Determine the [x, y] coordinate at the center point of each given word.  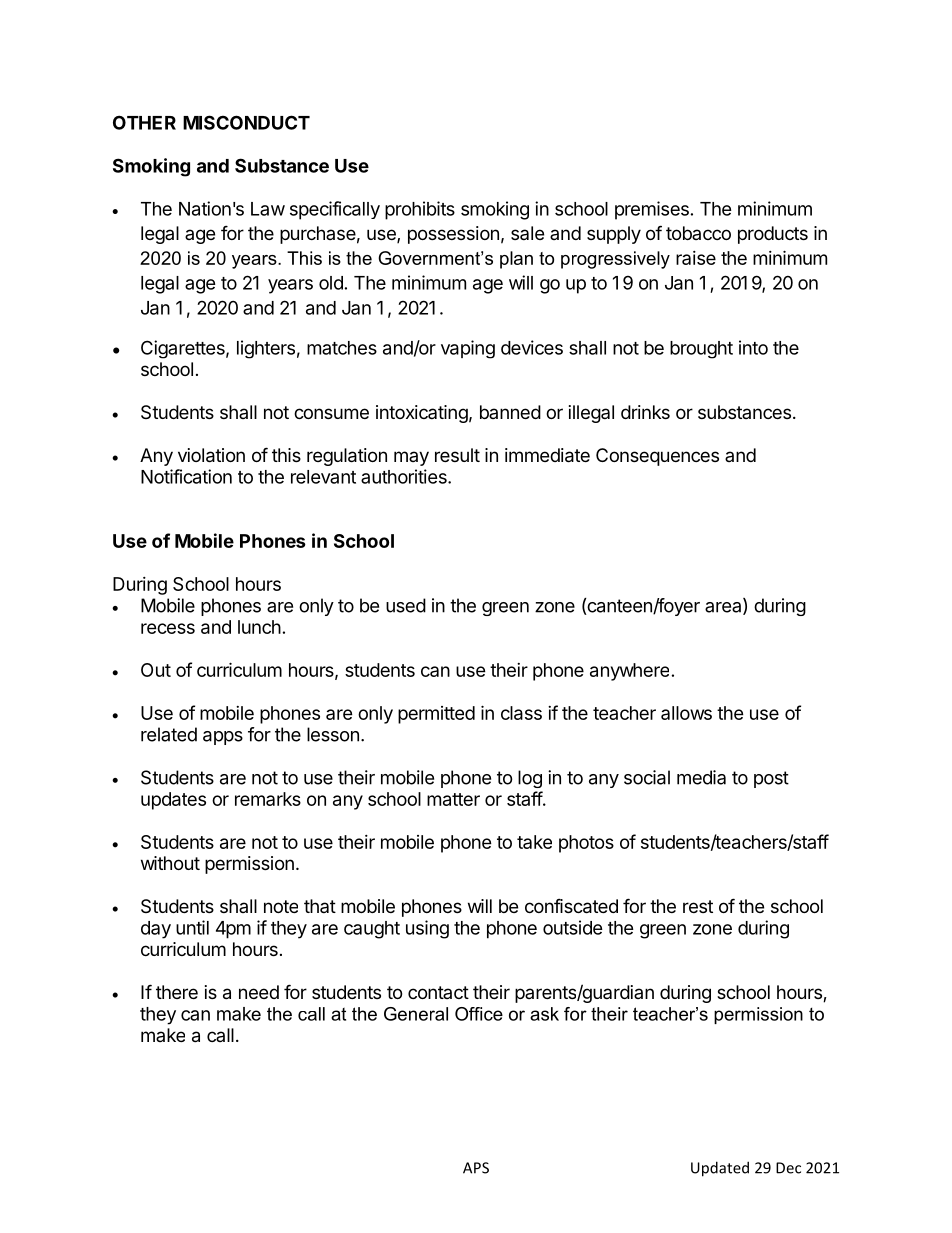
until [192, 927]
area [724, 608]
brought [701, 350]
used [406, 605]
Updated [720, 1169]
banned [510, 412]
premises [652, 210]
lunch [259, 627]
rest [698, 906]
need [259, 992]
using [427, 929]
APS [476, 1168]
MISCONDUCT [246, 122]
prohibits [420, 210]
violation [211, 455]
